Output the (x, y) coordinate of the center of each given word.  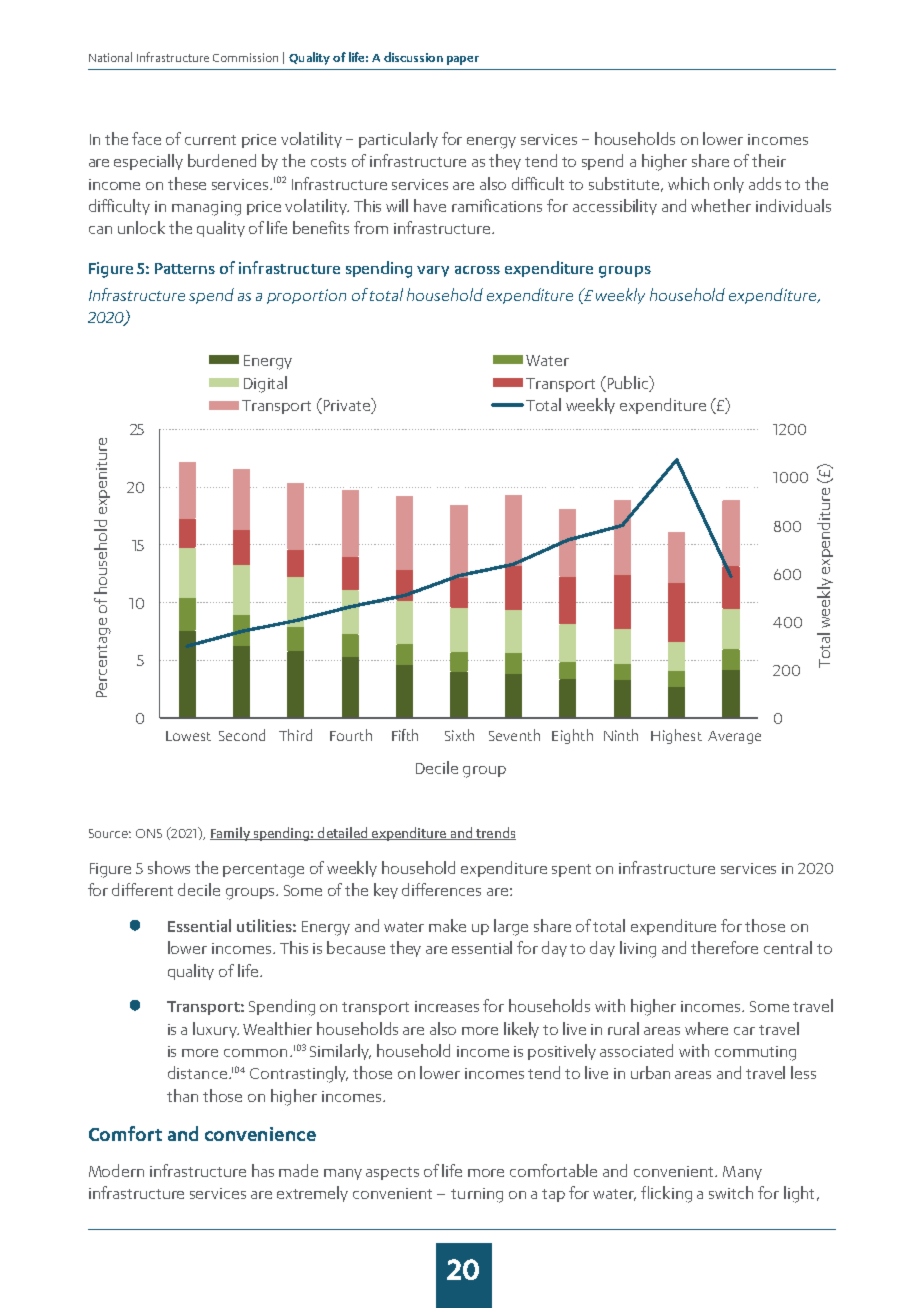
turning (477, 1195)
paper (463, 60)
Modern (116, 1170)
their (769, 160)
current (210, 140)
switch (731, 1192)
